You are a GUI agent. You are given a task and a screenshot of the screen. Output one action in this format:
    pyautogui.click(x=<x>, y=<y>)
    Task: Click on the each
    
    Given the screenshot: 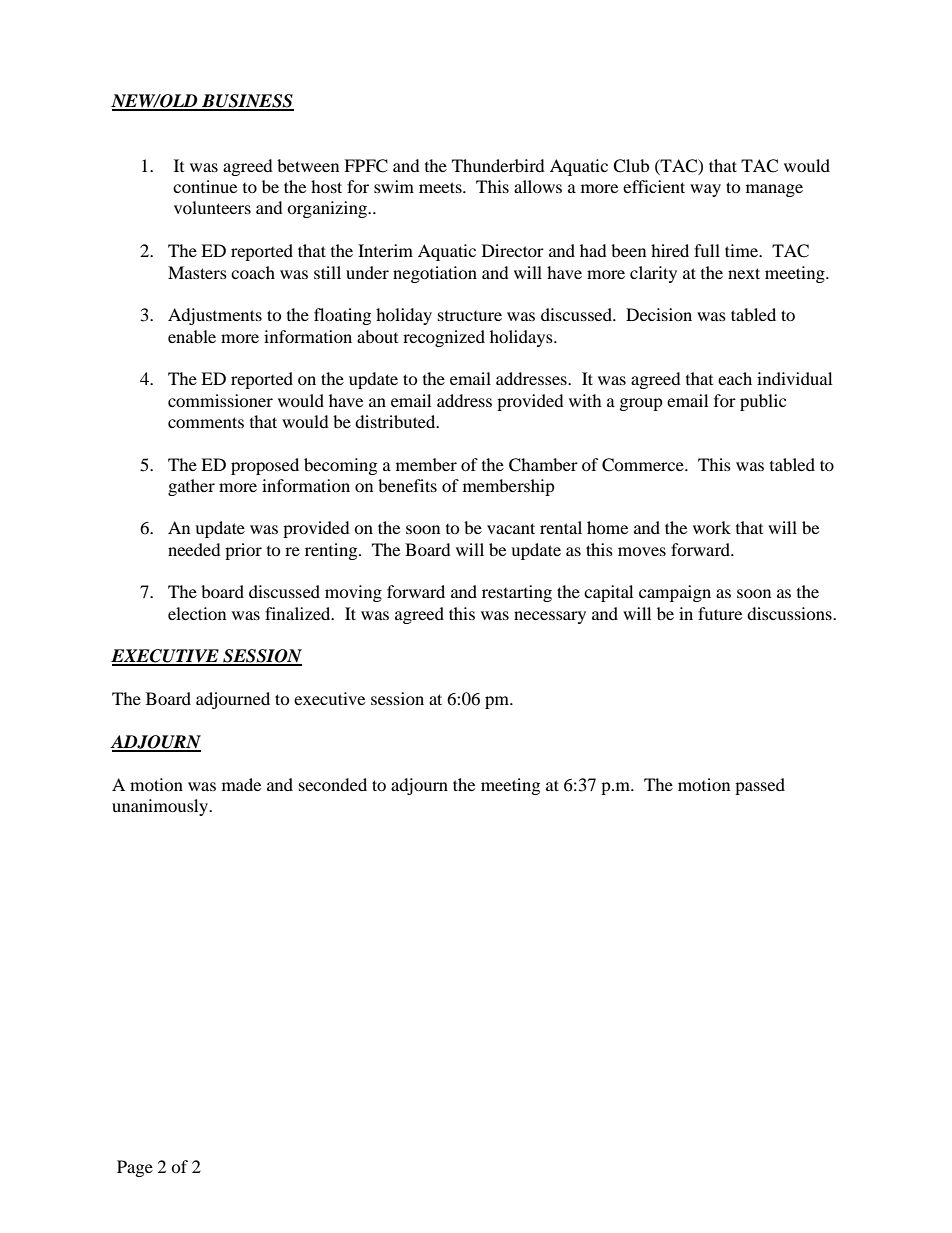 What is the action you would take?
    pyautogui.click(x=735, y=378)
